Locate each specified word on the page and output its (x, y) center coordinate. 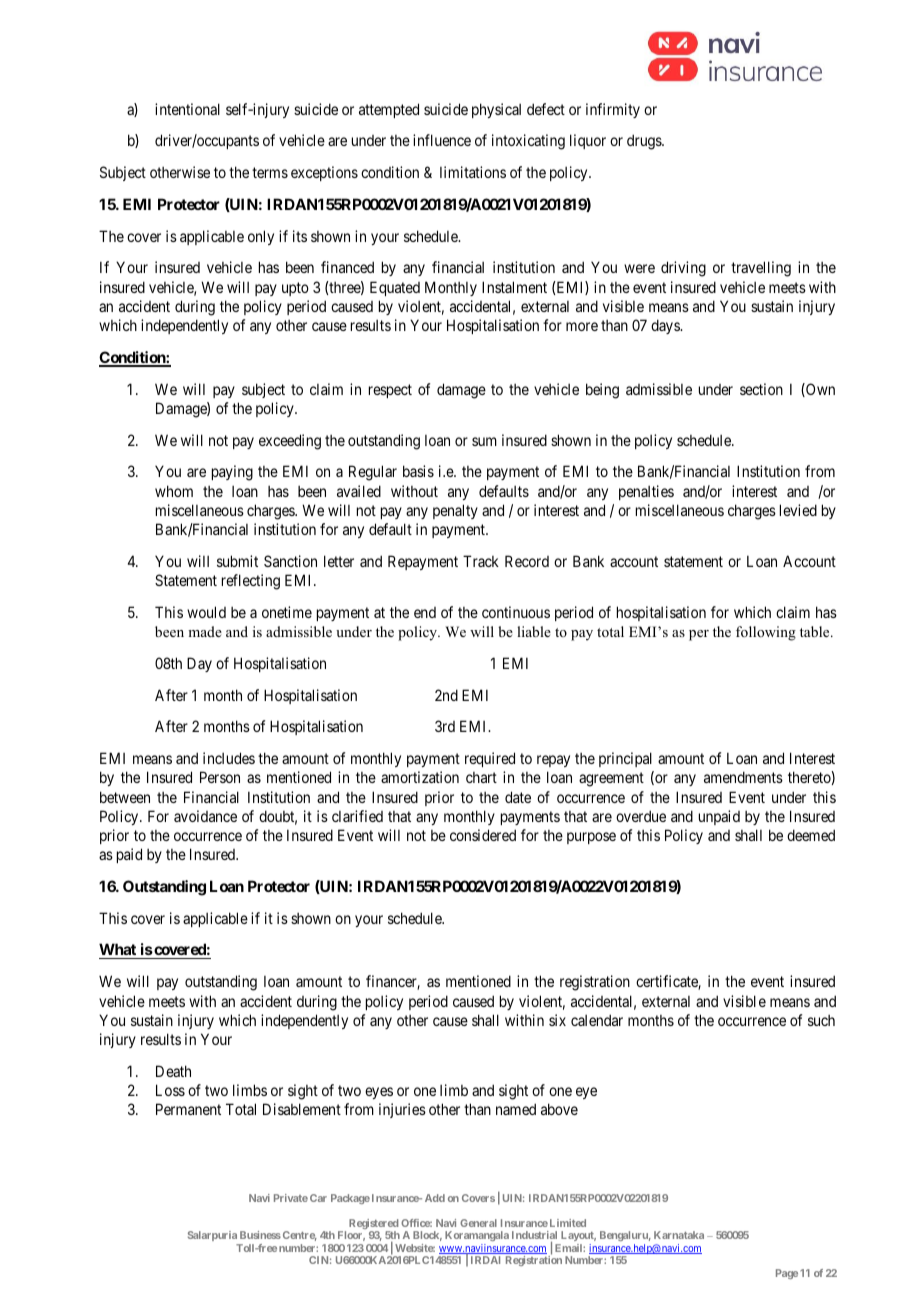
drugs (645, 142)
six (557, 1020)
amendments (743, 777)
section (761, 389)
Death (173, 1071)
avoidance (205, 816)
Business (260, 1235)
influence (442, 140)
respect (390, 391)
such (821, 1020)
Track (481, 561)
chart (481, 777)
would (206, 612)
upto (295, 289)
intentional (187, 109)
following (766, 633)
